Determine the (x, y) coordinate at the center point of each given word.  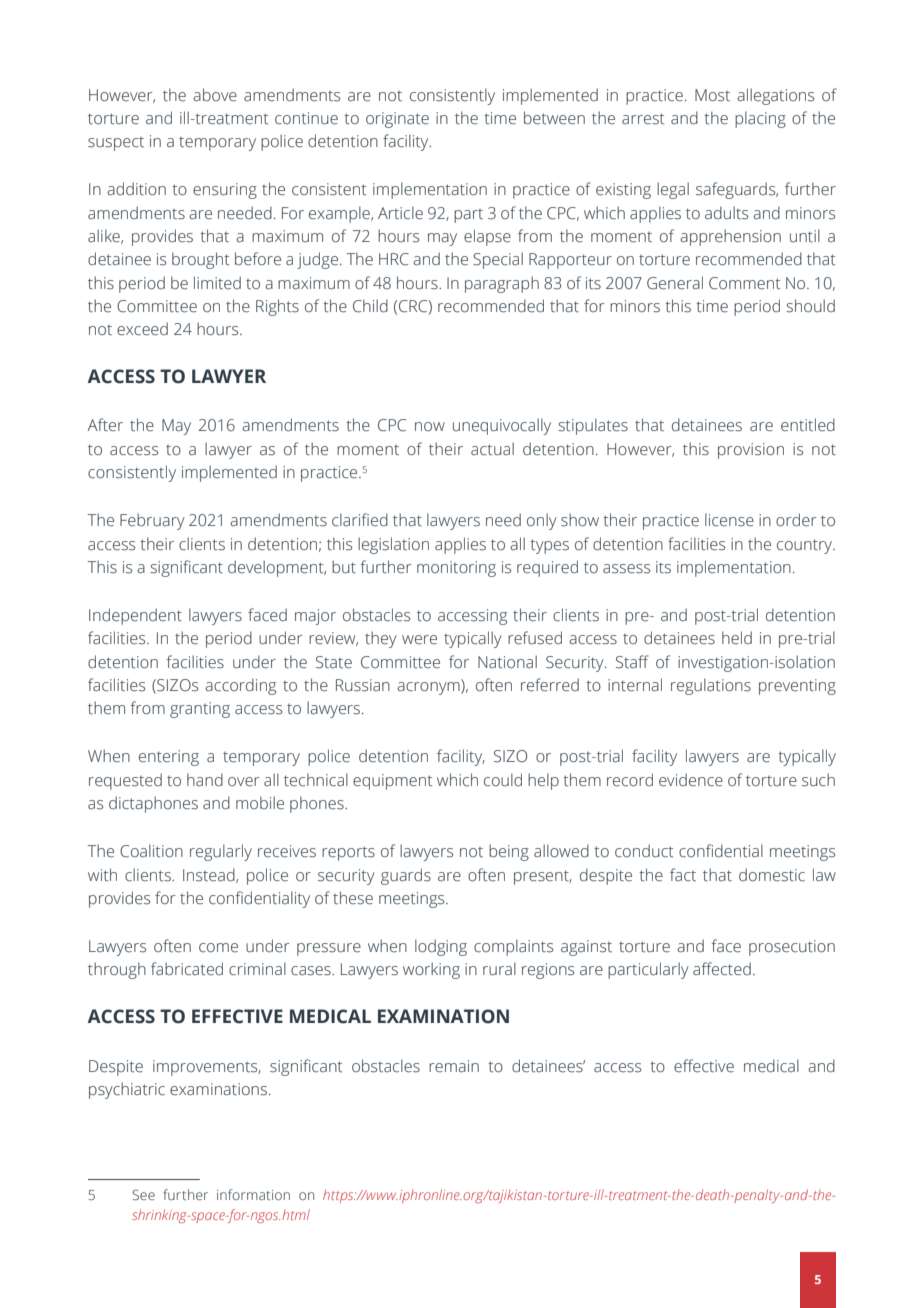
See (144, 1195)
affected (722, 969)
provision (751, 451)
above (215, 95)
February (152, 521)
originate (397, 120)
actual (492, 449)
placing (760, 119)
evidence (691, 780)
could (503, 780)
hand (205, 779)
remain (454, 1066)
